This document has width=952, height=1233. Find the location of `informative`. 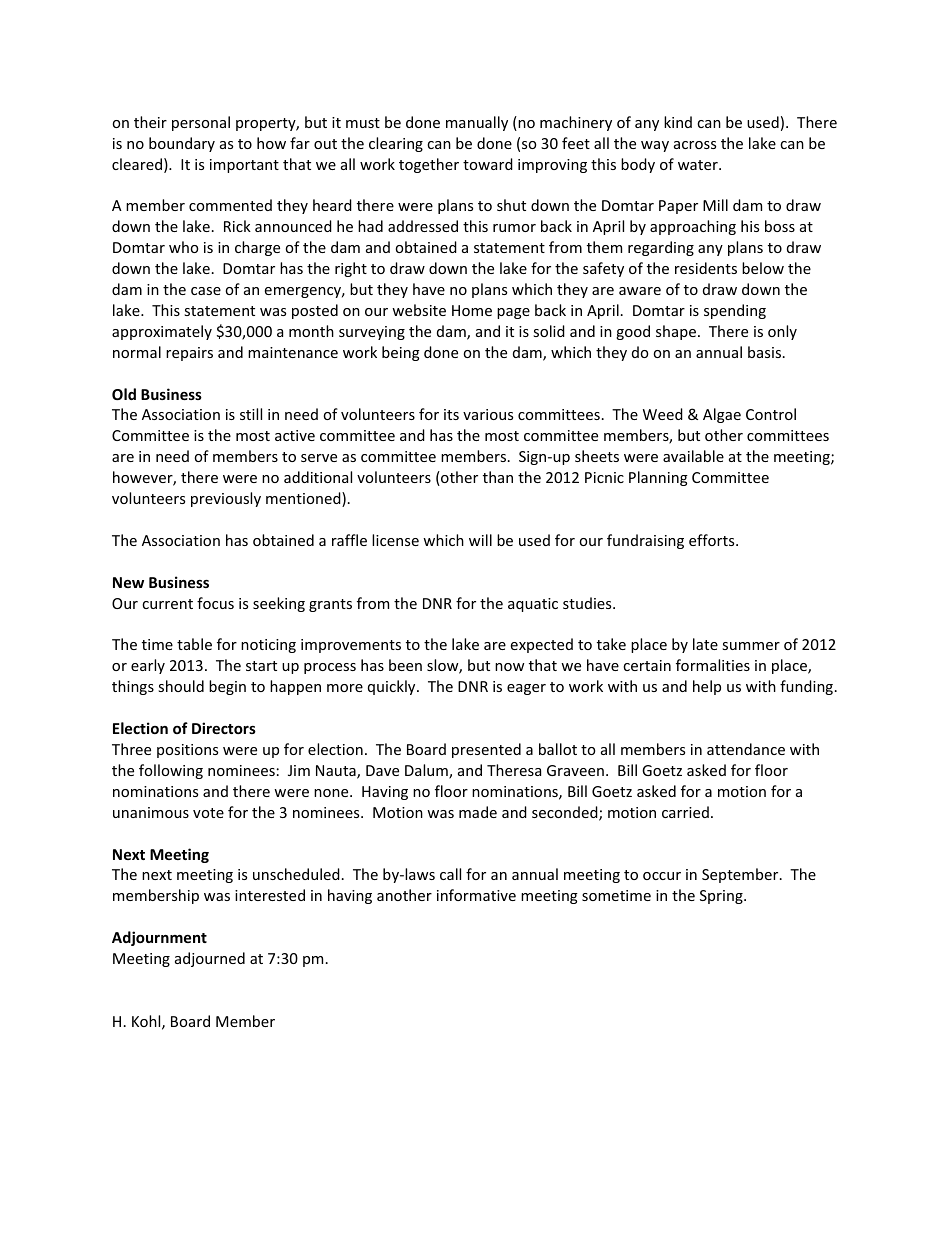

informative is located at coordinates (476, 895).
